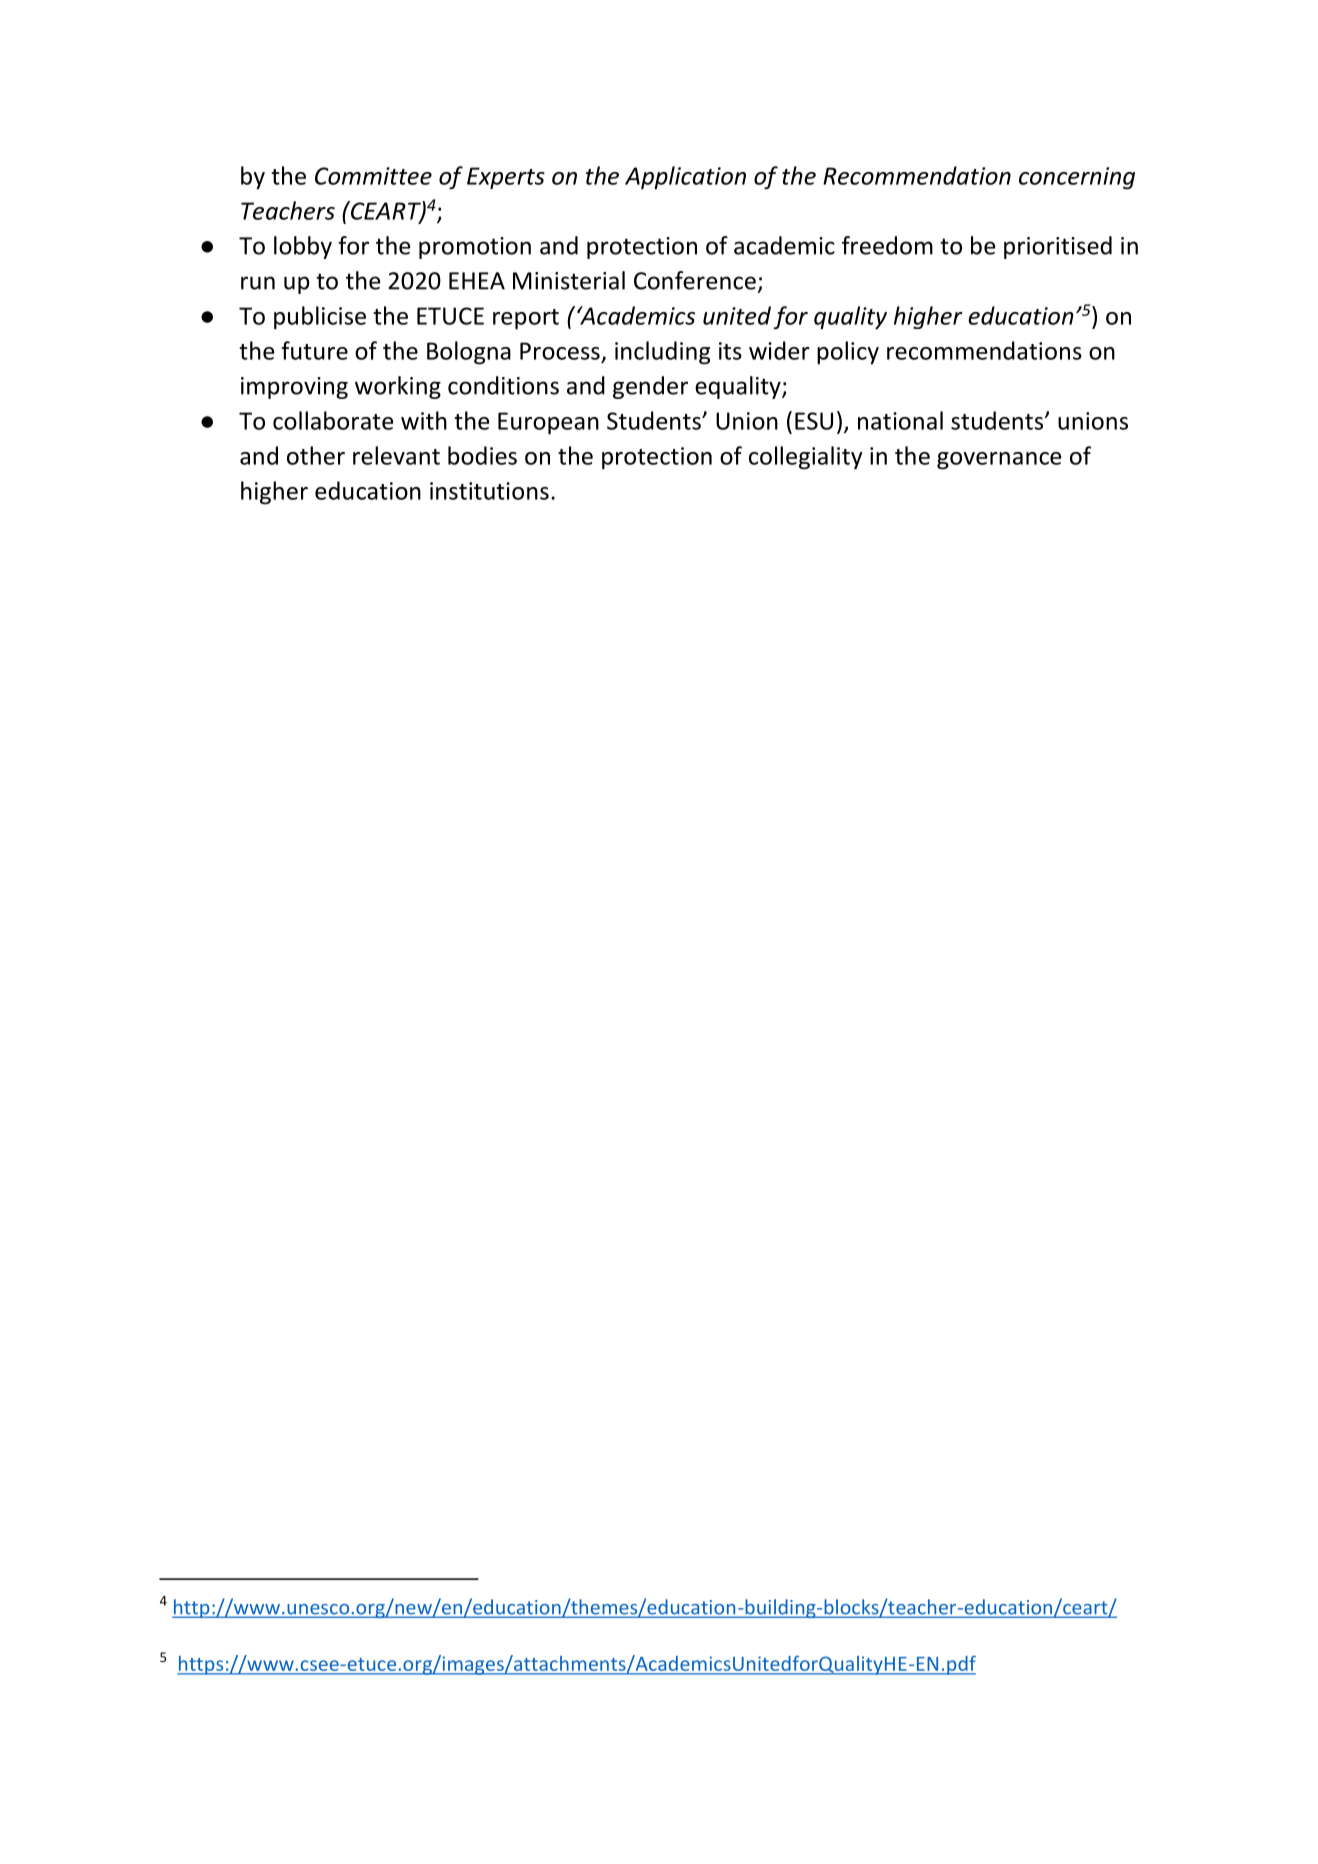  Describe the element at coordinates (685, 178) in the document. I see `Application` at that location.
